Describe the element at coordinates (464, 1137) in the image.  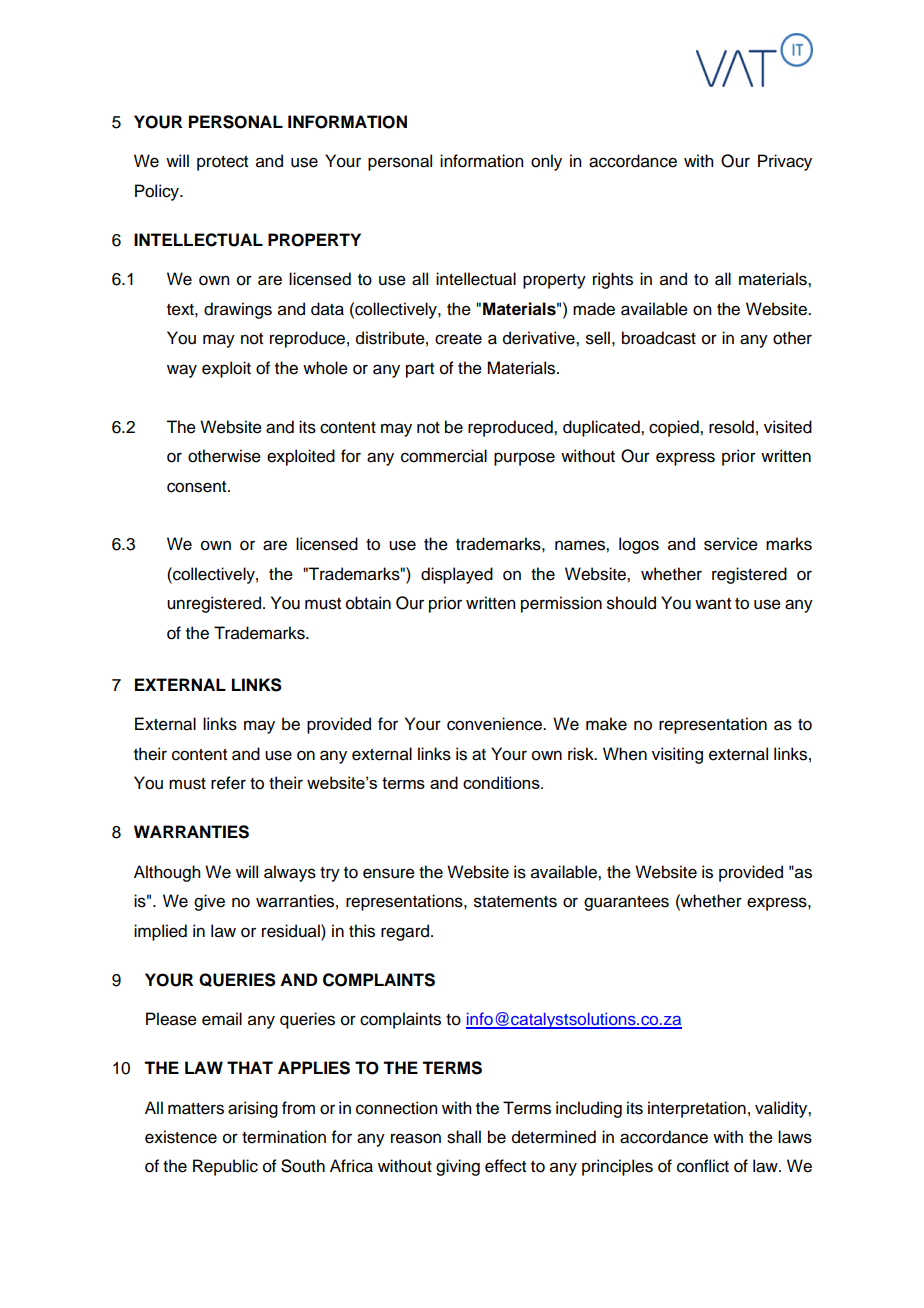
I see `shall` at that location.
